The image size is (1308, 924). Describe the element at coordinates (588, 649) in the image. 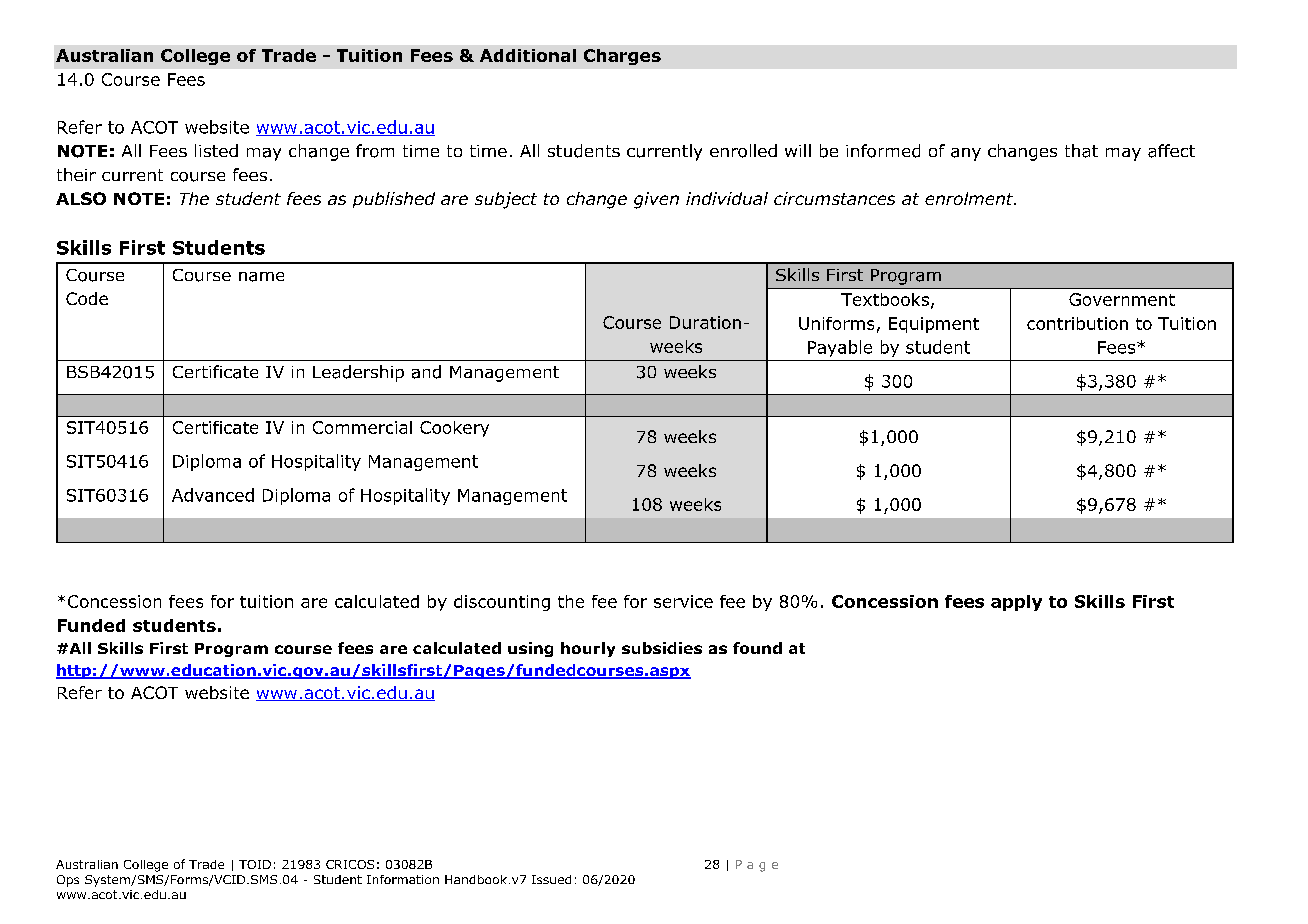

I see `hourly` at that location.
